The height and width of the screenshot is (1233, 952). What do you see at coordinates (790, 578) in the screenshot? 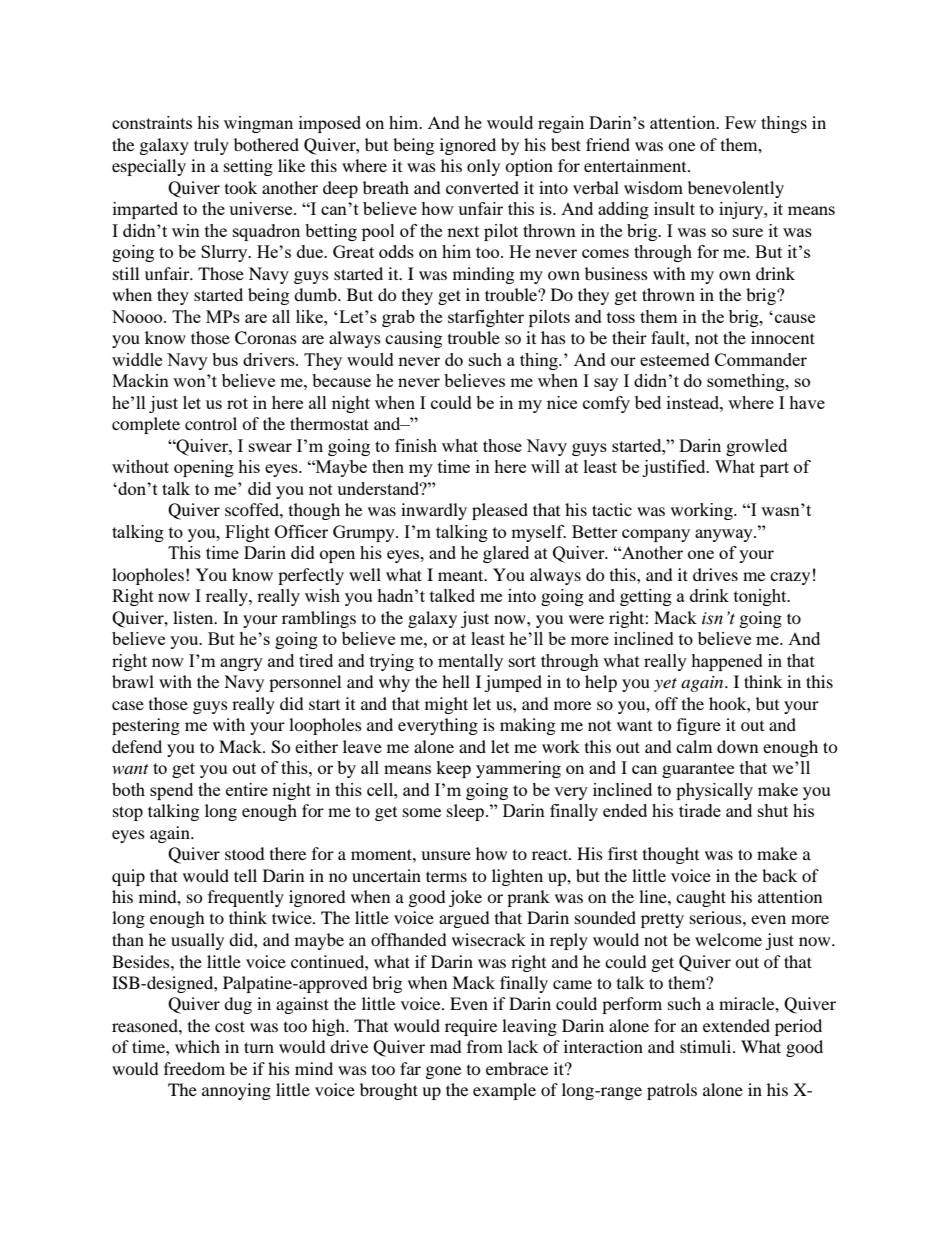
I see `crazy` at bounding box center [790, 578].
